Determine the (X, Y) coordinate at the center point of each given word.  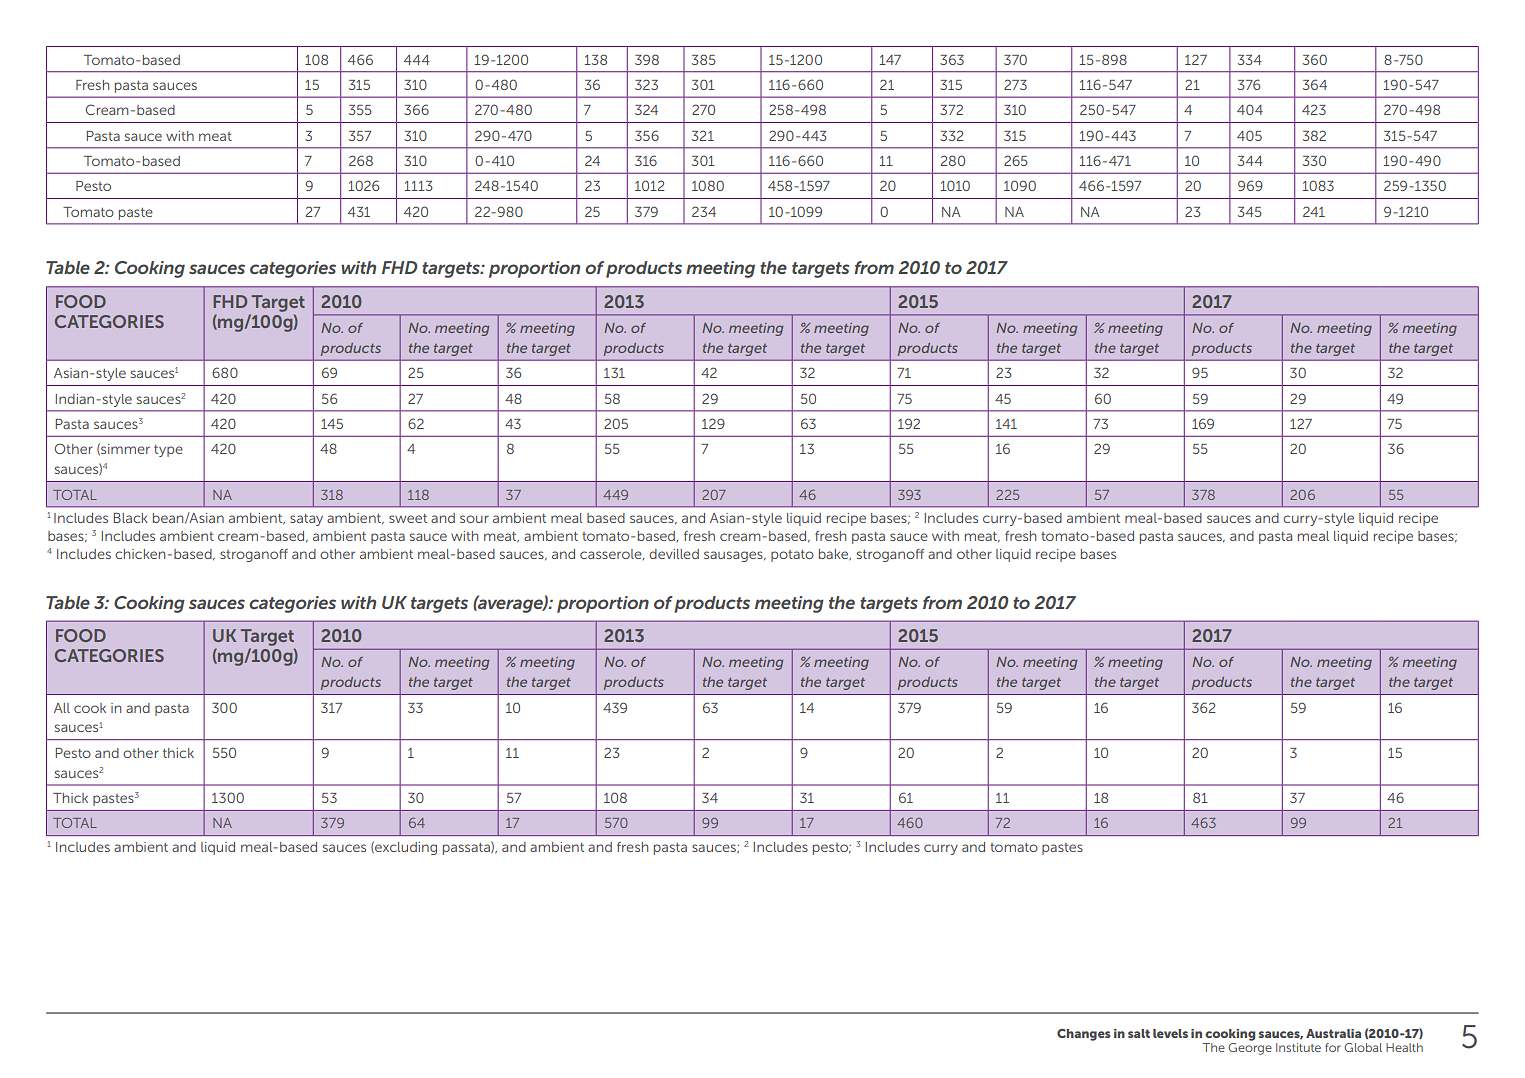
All (62, 708)
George (1250, 1049)
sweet (408, 518)
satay (306, 520)
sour (474, 519)
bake (835, 555)
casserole (612, 554)
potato (792, 556)
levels (1170, 1033)
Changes (1083, 1035)
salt (1139, 1033)
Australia (1333, 1033)
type (168, 451)
